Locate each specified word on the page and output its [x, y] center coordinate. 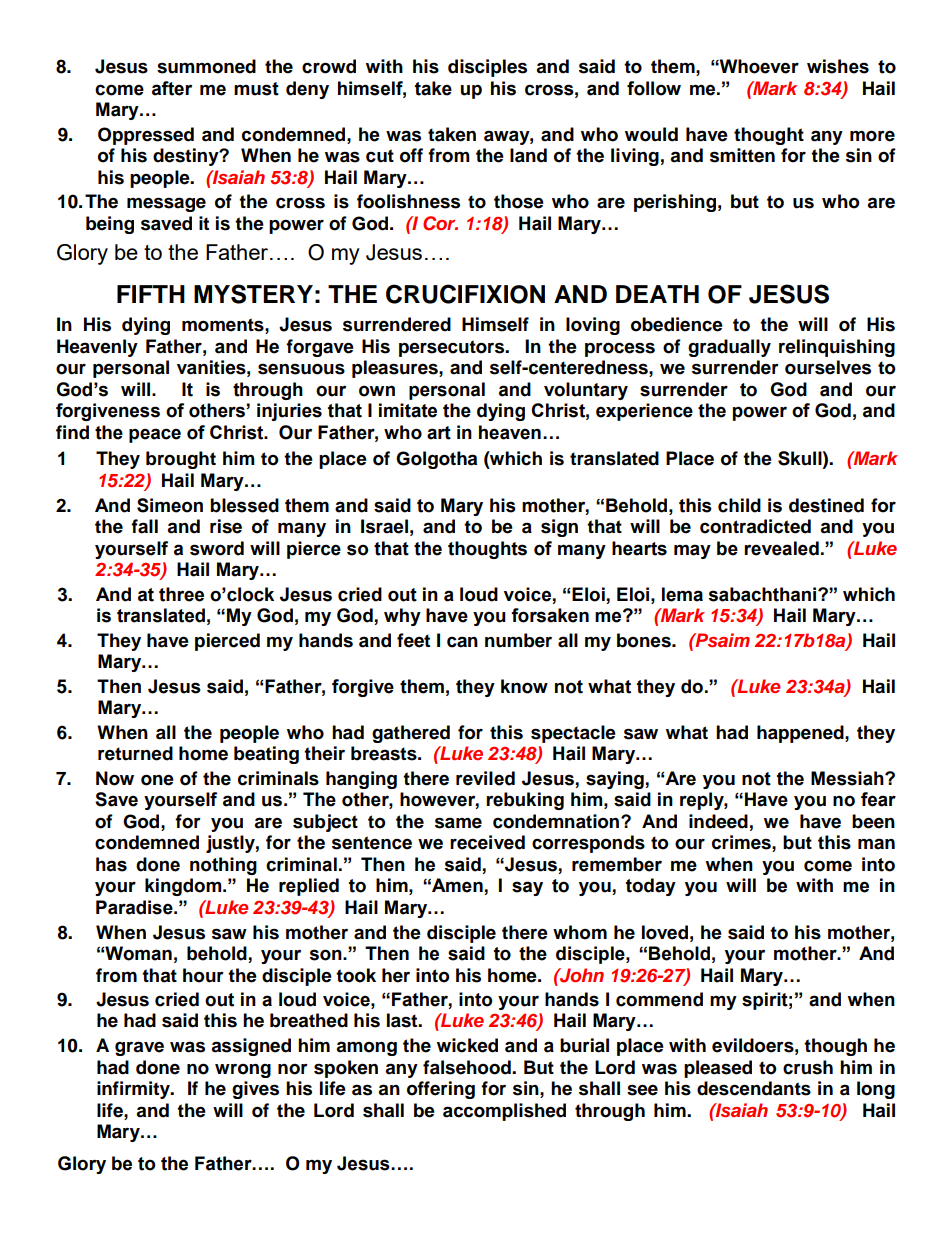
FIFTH [151, 294]
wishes [838, 66]
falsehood [468, 1067]
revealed [781, 548]
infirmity [134, 1090]
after [172, 88]
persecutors [453, 348]
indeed [718, 821]
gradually [729, 348]
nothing [223, 866]
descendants [754, 1088]
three [181, 594]
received [487, 842]
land [528, 155]
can [462, 642]
